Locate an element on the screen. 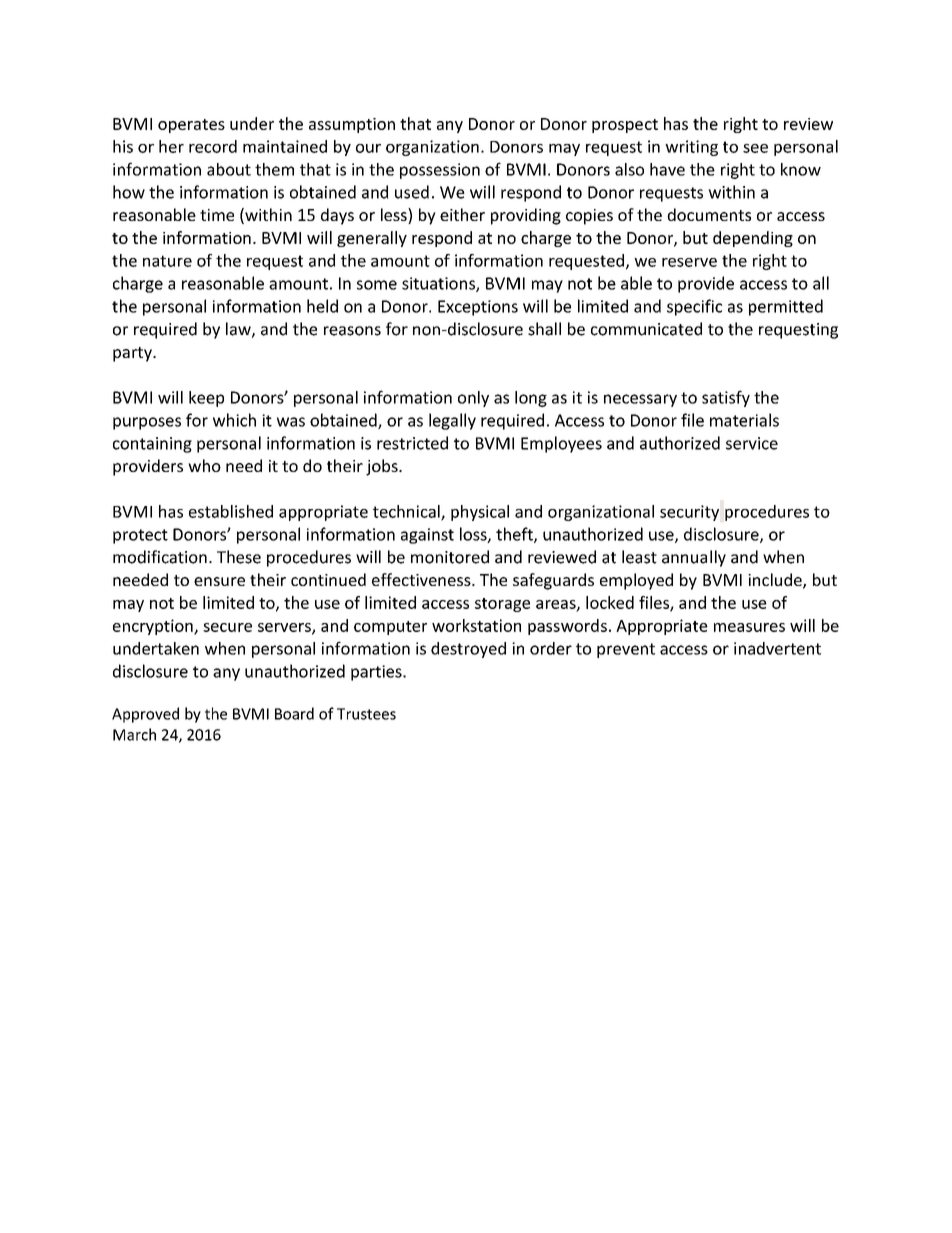 The image size is (952, 1233). possession is located at coordinates (440, 171).
